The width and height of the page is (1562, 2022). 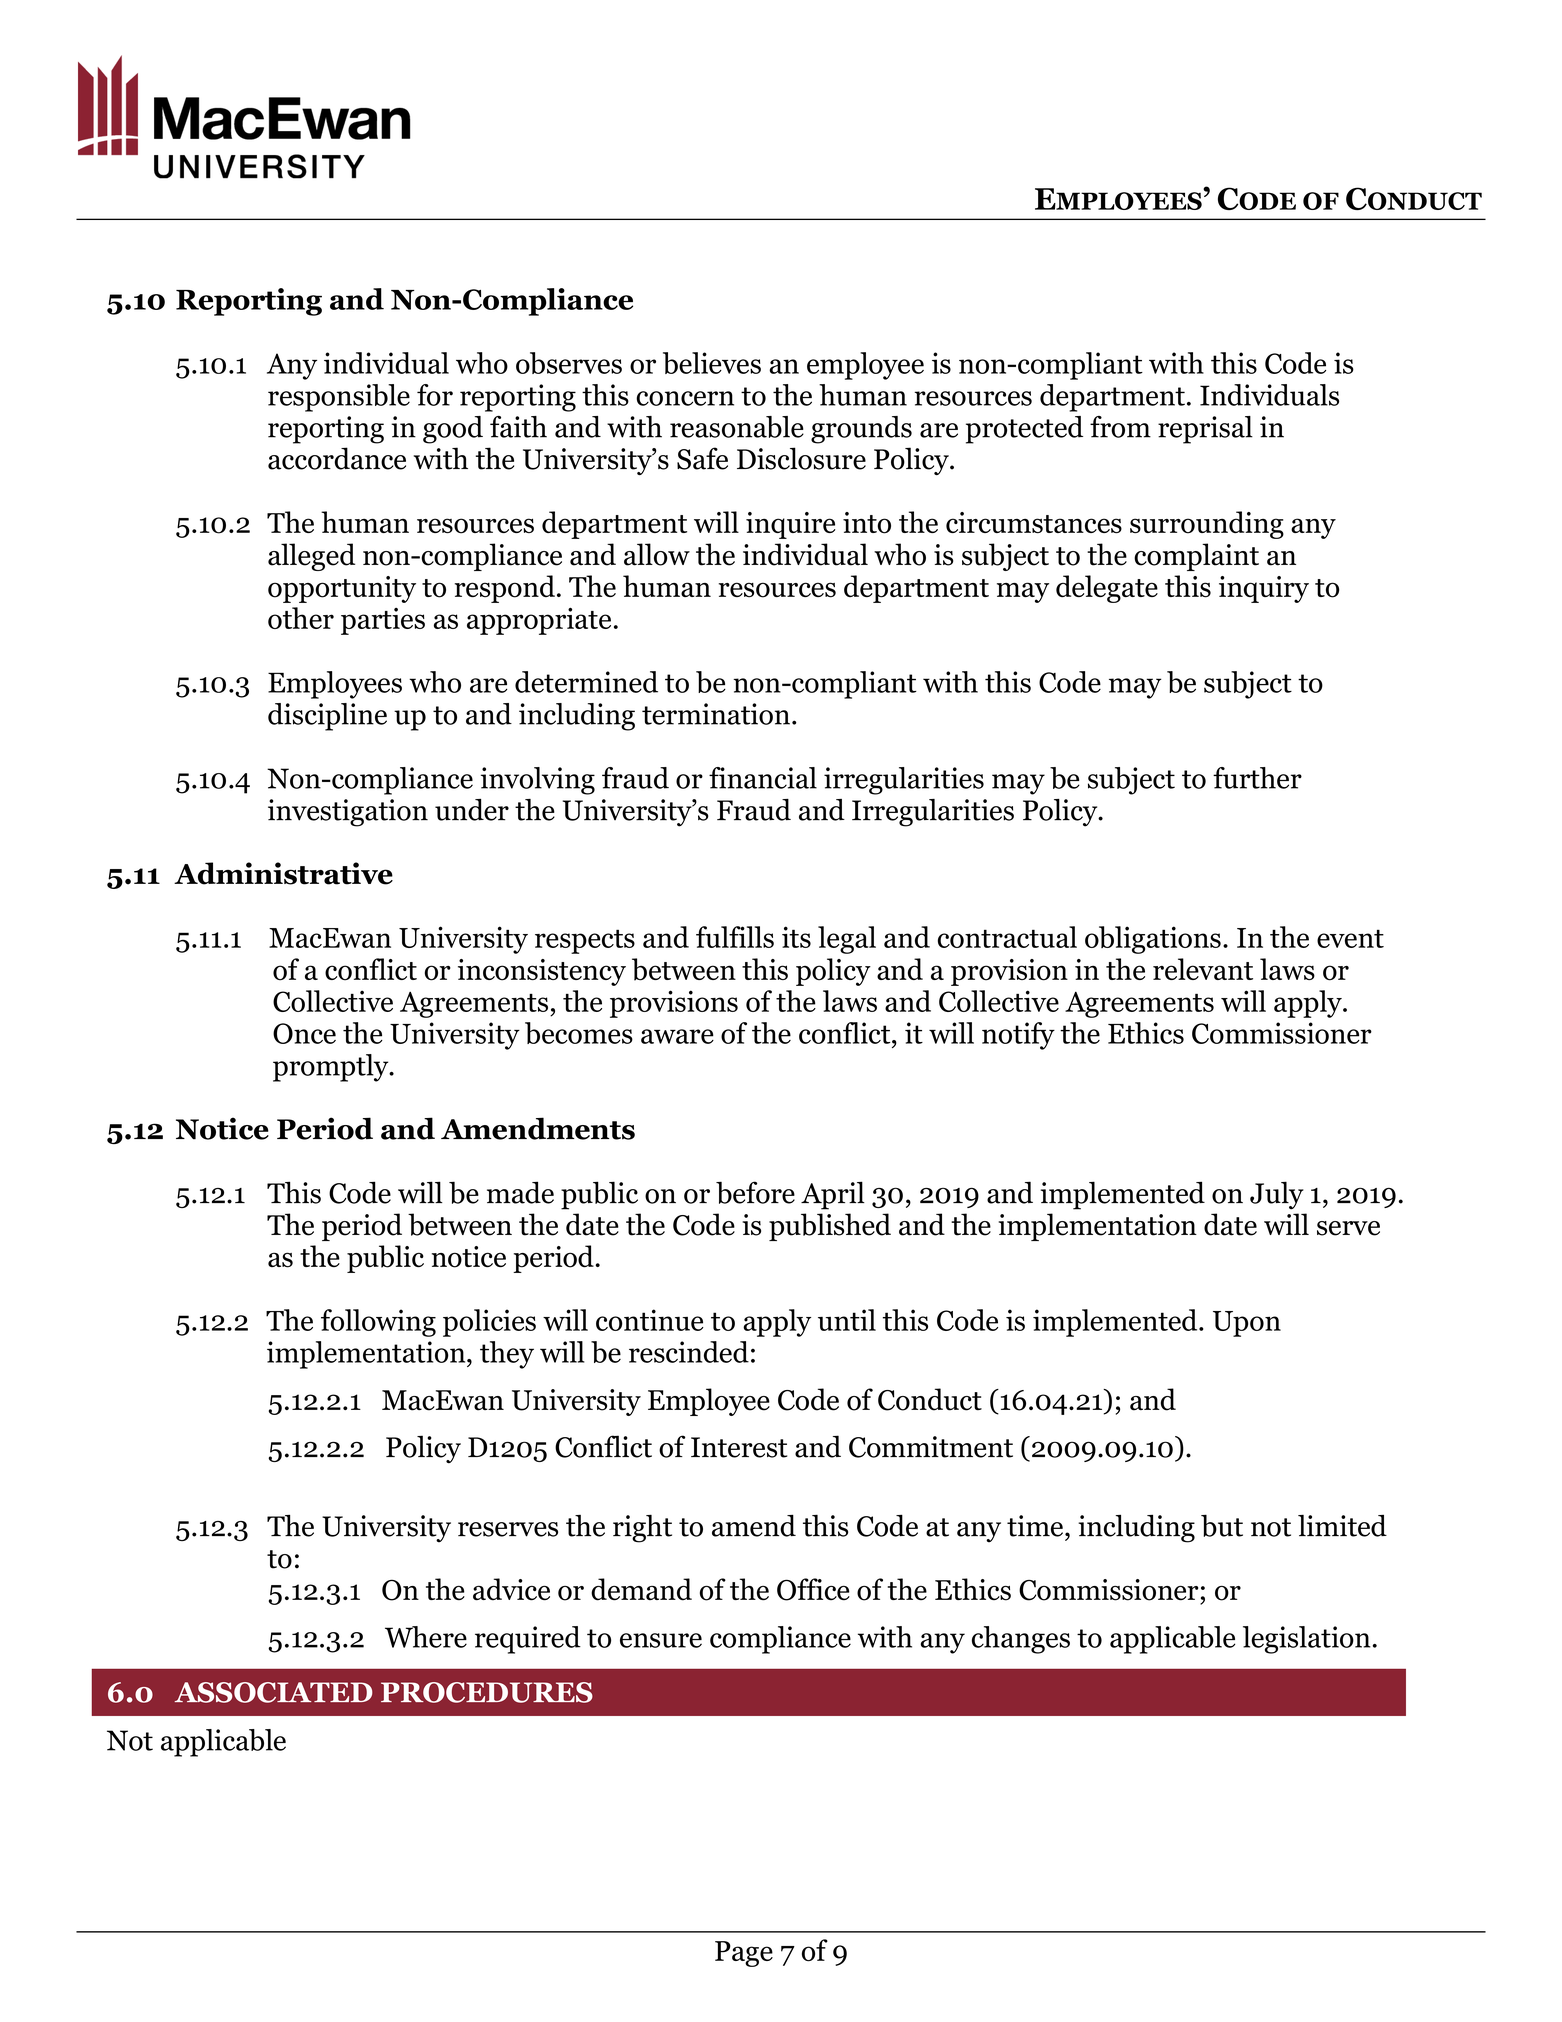 What do you see at coordinates (1205, 430) in the page?
I see `reprisal` at bounding box center [1205, 430].
